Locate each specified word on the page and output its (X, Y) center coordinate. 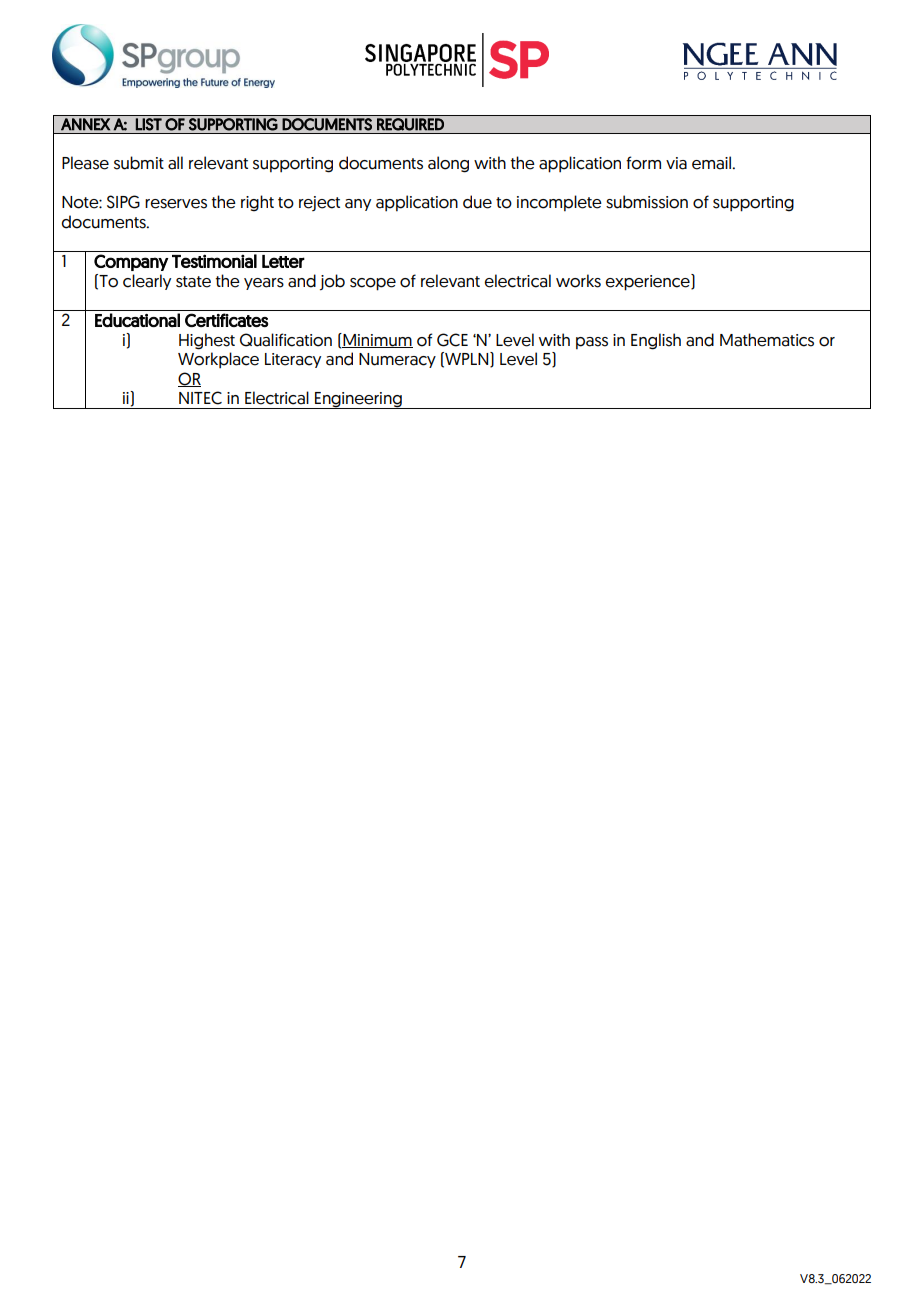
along (448, 164)
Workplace (218, 360)
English (656, 341)
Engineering (358, 400)
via (676, 163)
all (175, 163)
